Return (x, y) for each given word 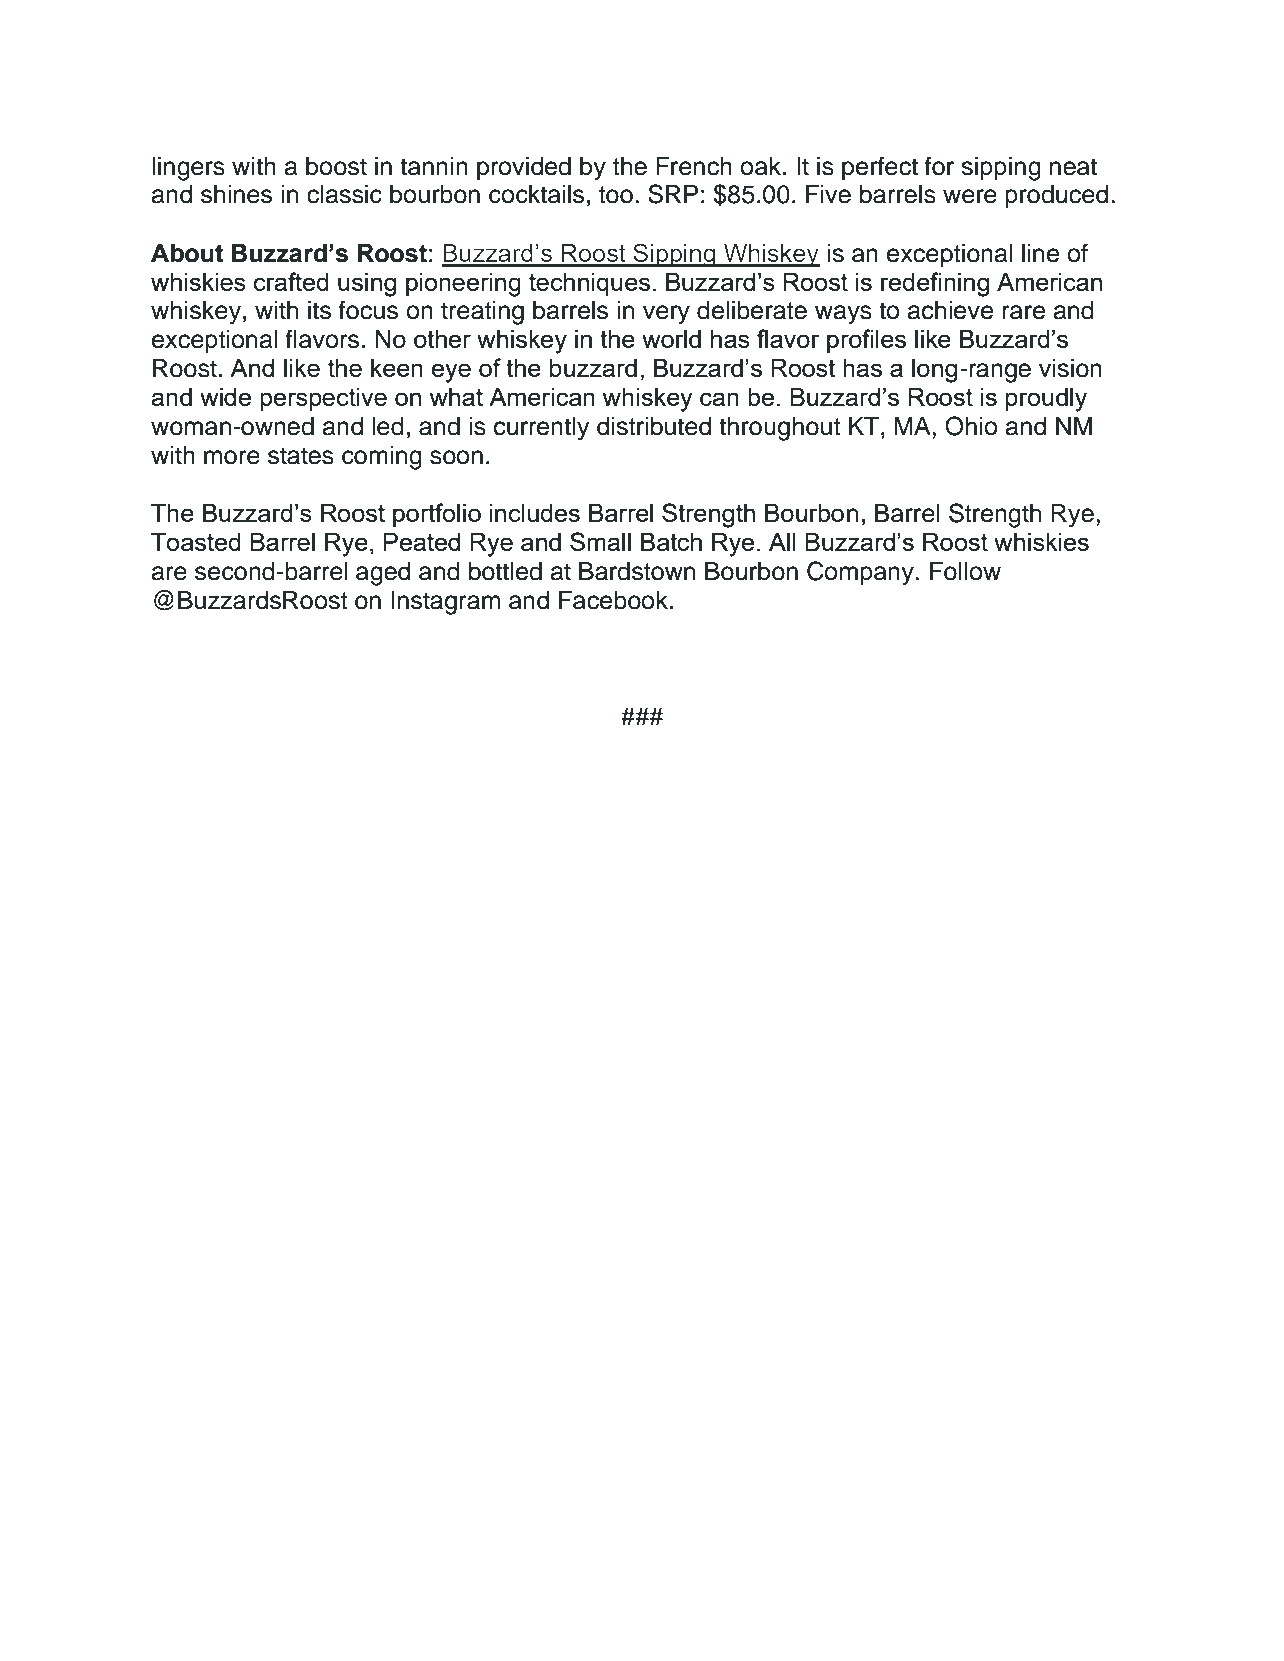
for (939, 166)
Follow (965, 571)
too (616, 195)
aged (383, 574)
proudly (1046, 400)
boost (336, 166)
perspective (323, 399)
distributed (654, 426)
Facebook (615, 600)
